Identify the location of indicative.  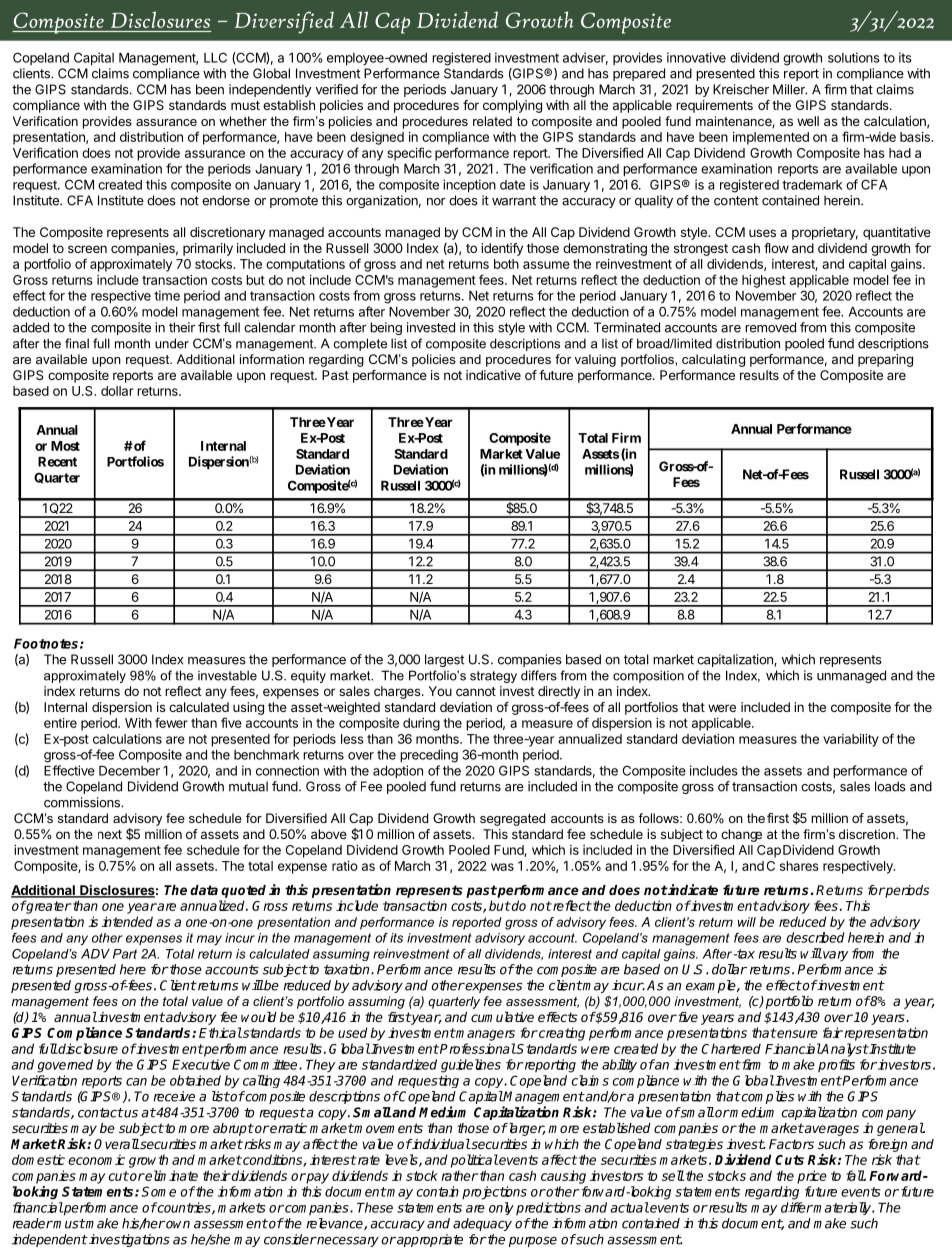
(493, 375).
